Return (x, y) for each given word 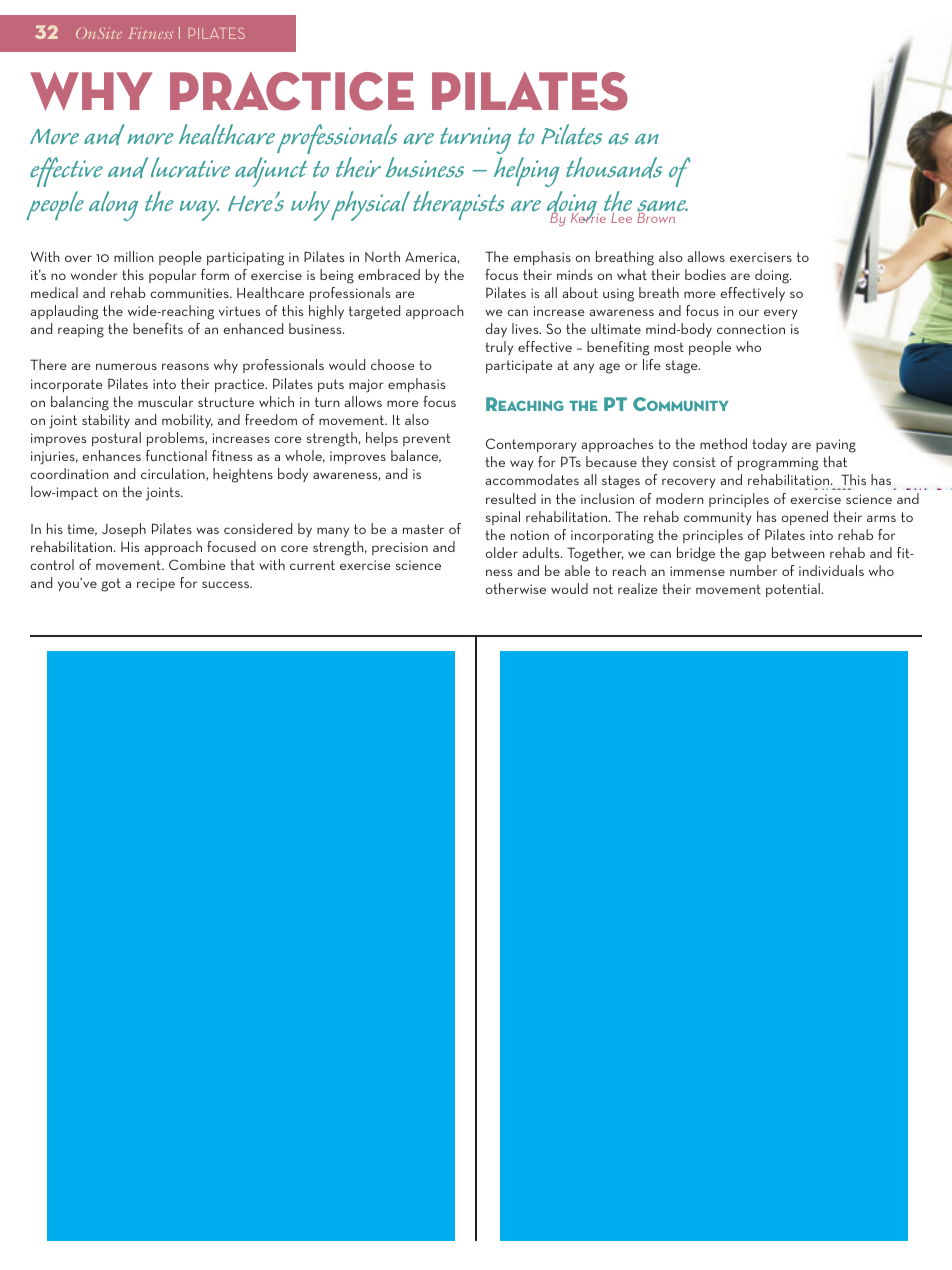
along (113, 206)
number (753, 570)
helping (527, 172)
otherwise (516, 588)
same (662, 207)
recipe (156, 584)
